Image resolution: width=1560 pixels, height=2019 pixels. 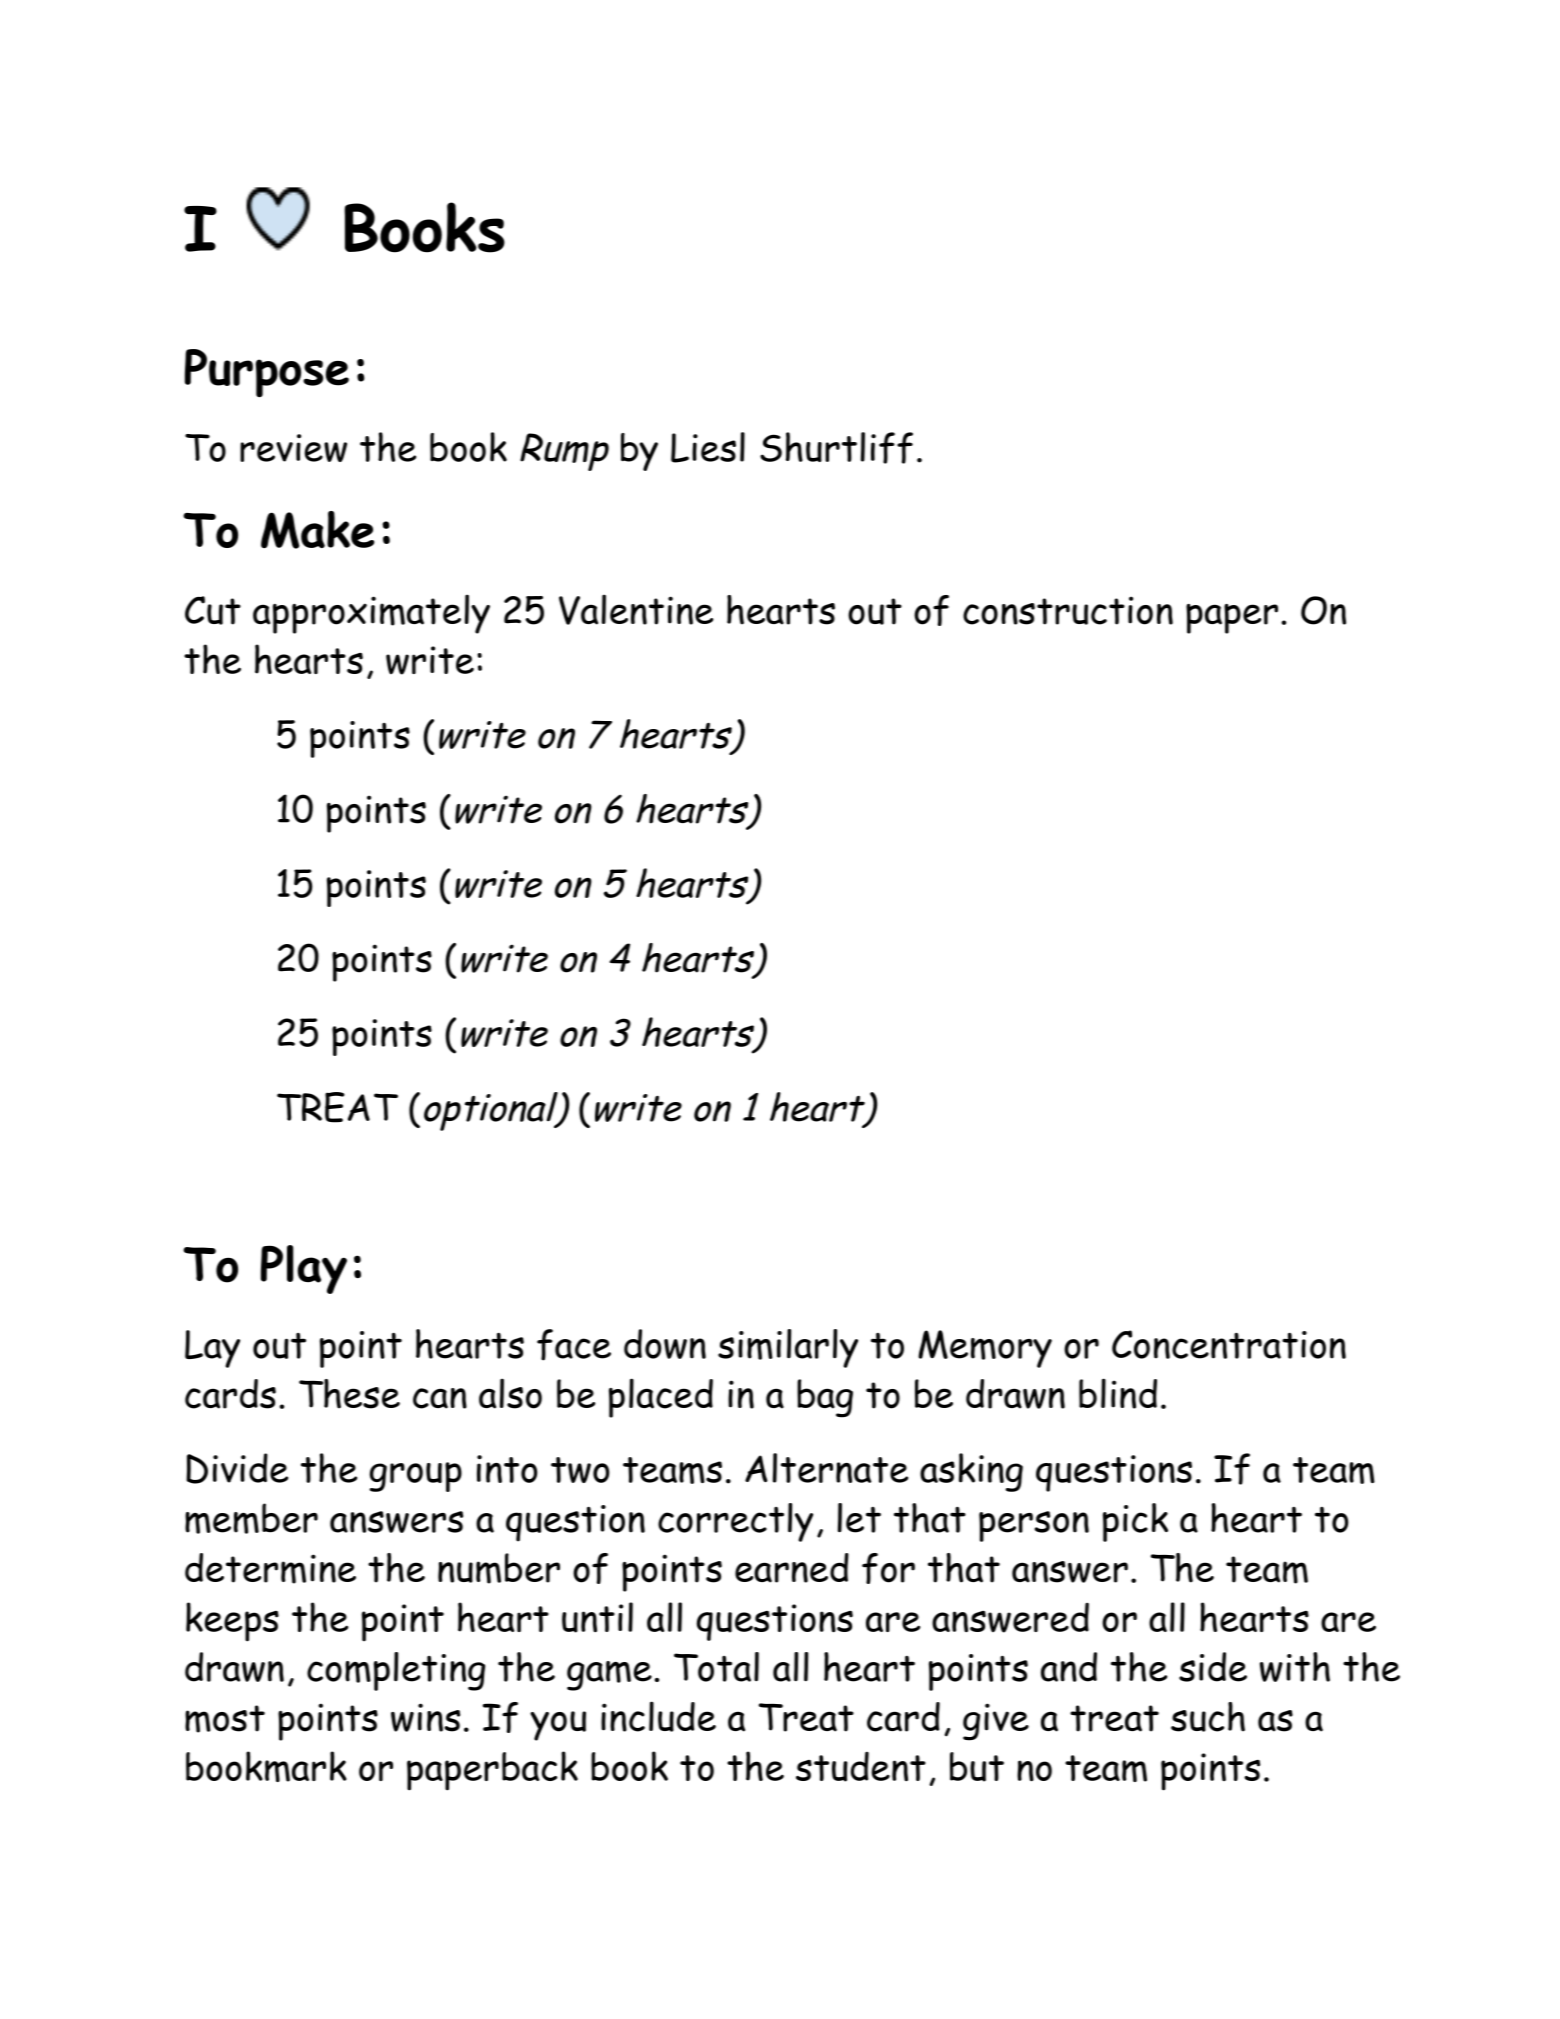 What do you see at coordinates (1118, 1393) in the page?
I see `blind` at bounding box center [1118, 1393].
